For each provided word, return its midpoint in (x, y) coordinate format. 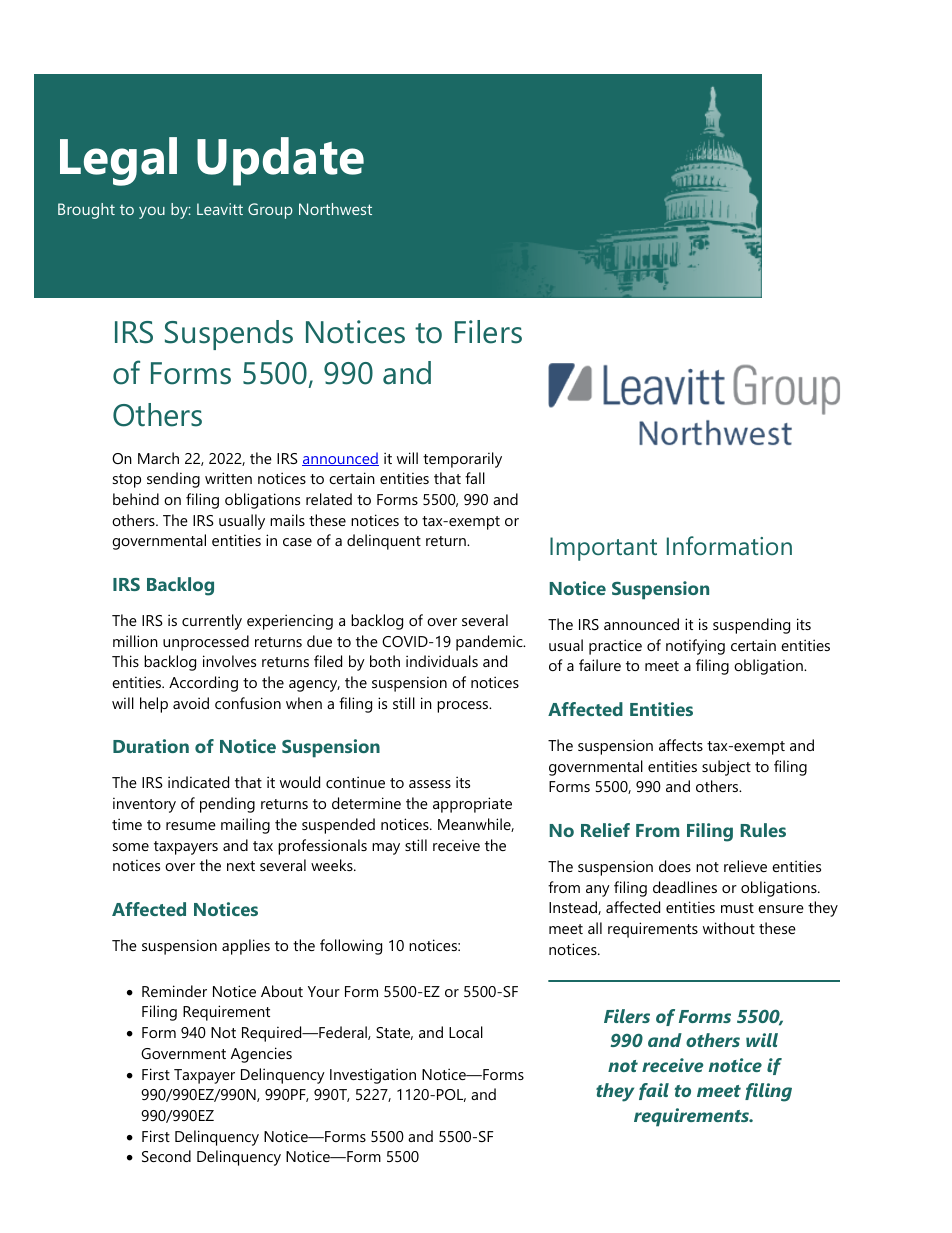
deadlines (685, 887)
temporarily (462, 460)
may (386, 849)
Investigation (373, 1076)
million (135, 641)
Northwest (335, 209)
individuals (442, 661)
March (158, 458)
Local (466, 1032)
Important (603, 549)
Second (166, 1156)
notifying (695, 647)
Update (280, 161)
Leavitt (220, 209)
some (131, 847)
